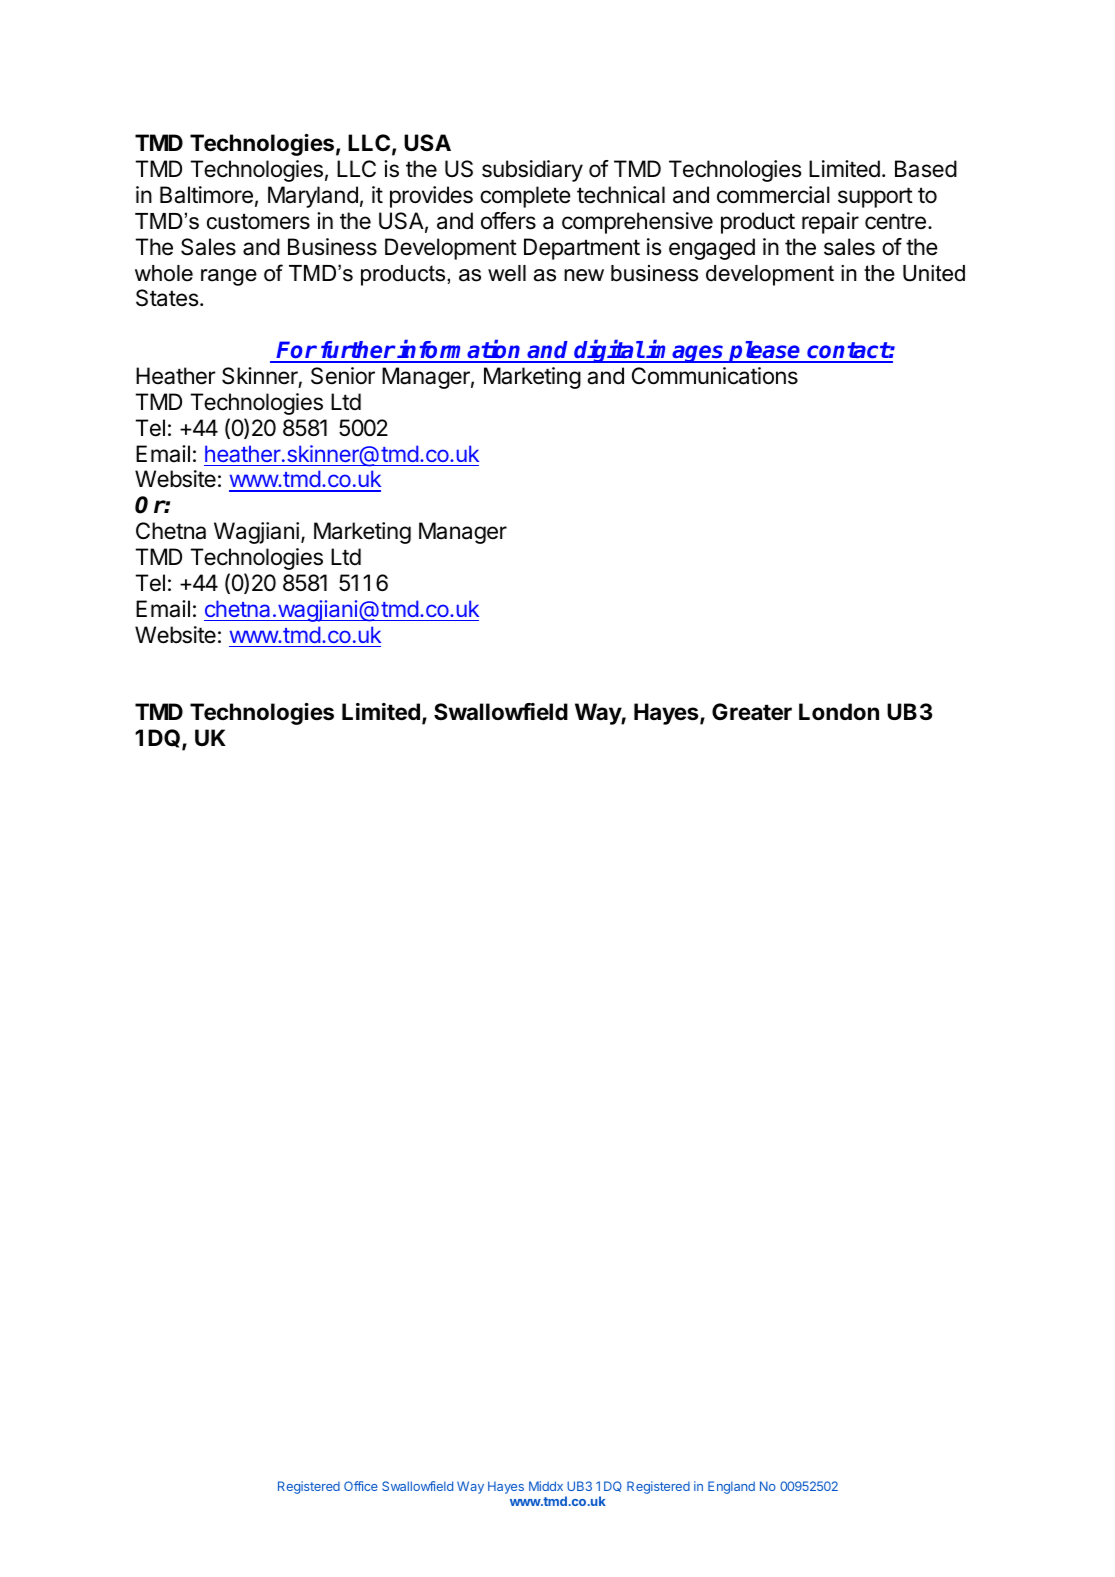 This document has height=1577, width=1115. I want to click on images, so click(685, 351).
